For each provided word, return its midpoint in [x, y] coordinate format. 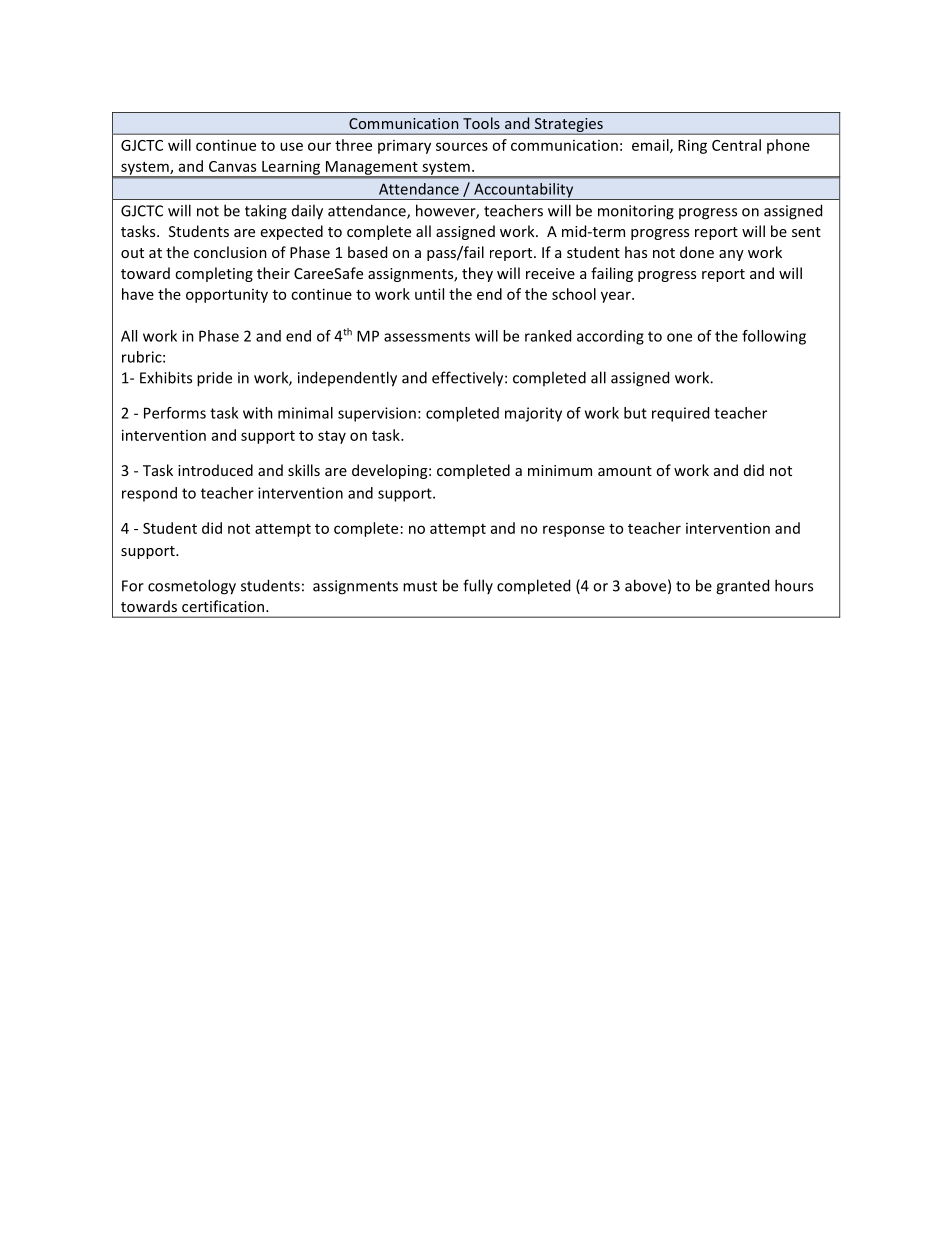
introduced [215, 470]
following [774, 337]
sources [462, 146]
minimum [560, 470]
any [731, 255]
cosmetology [192, 587]
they [477, 274]
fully [478, 586]
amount [625, 471]
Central [736, 145]
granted [742, 587]
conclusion [230, 252]
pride [214, 379]
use [291, 146]
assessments [427, 336]
